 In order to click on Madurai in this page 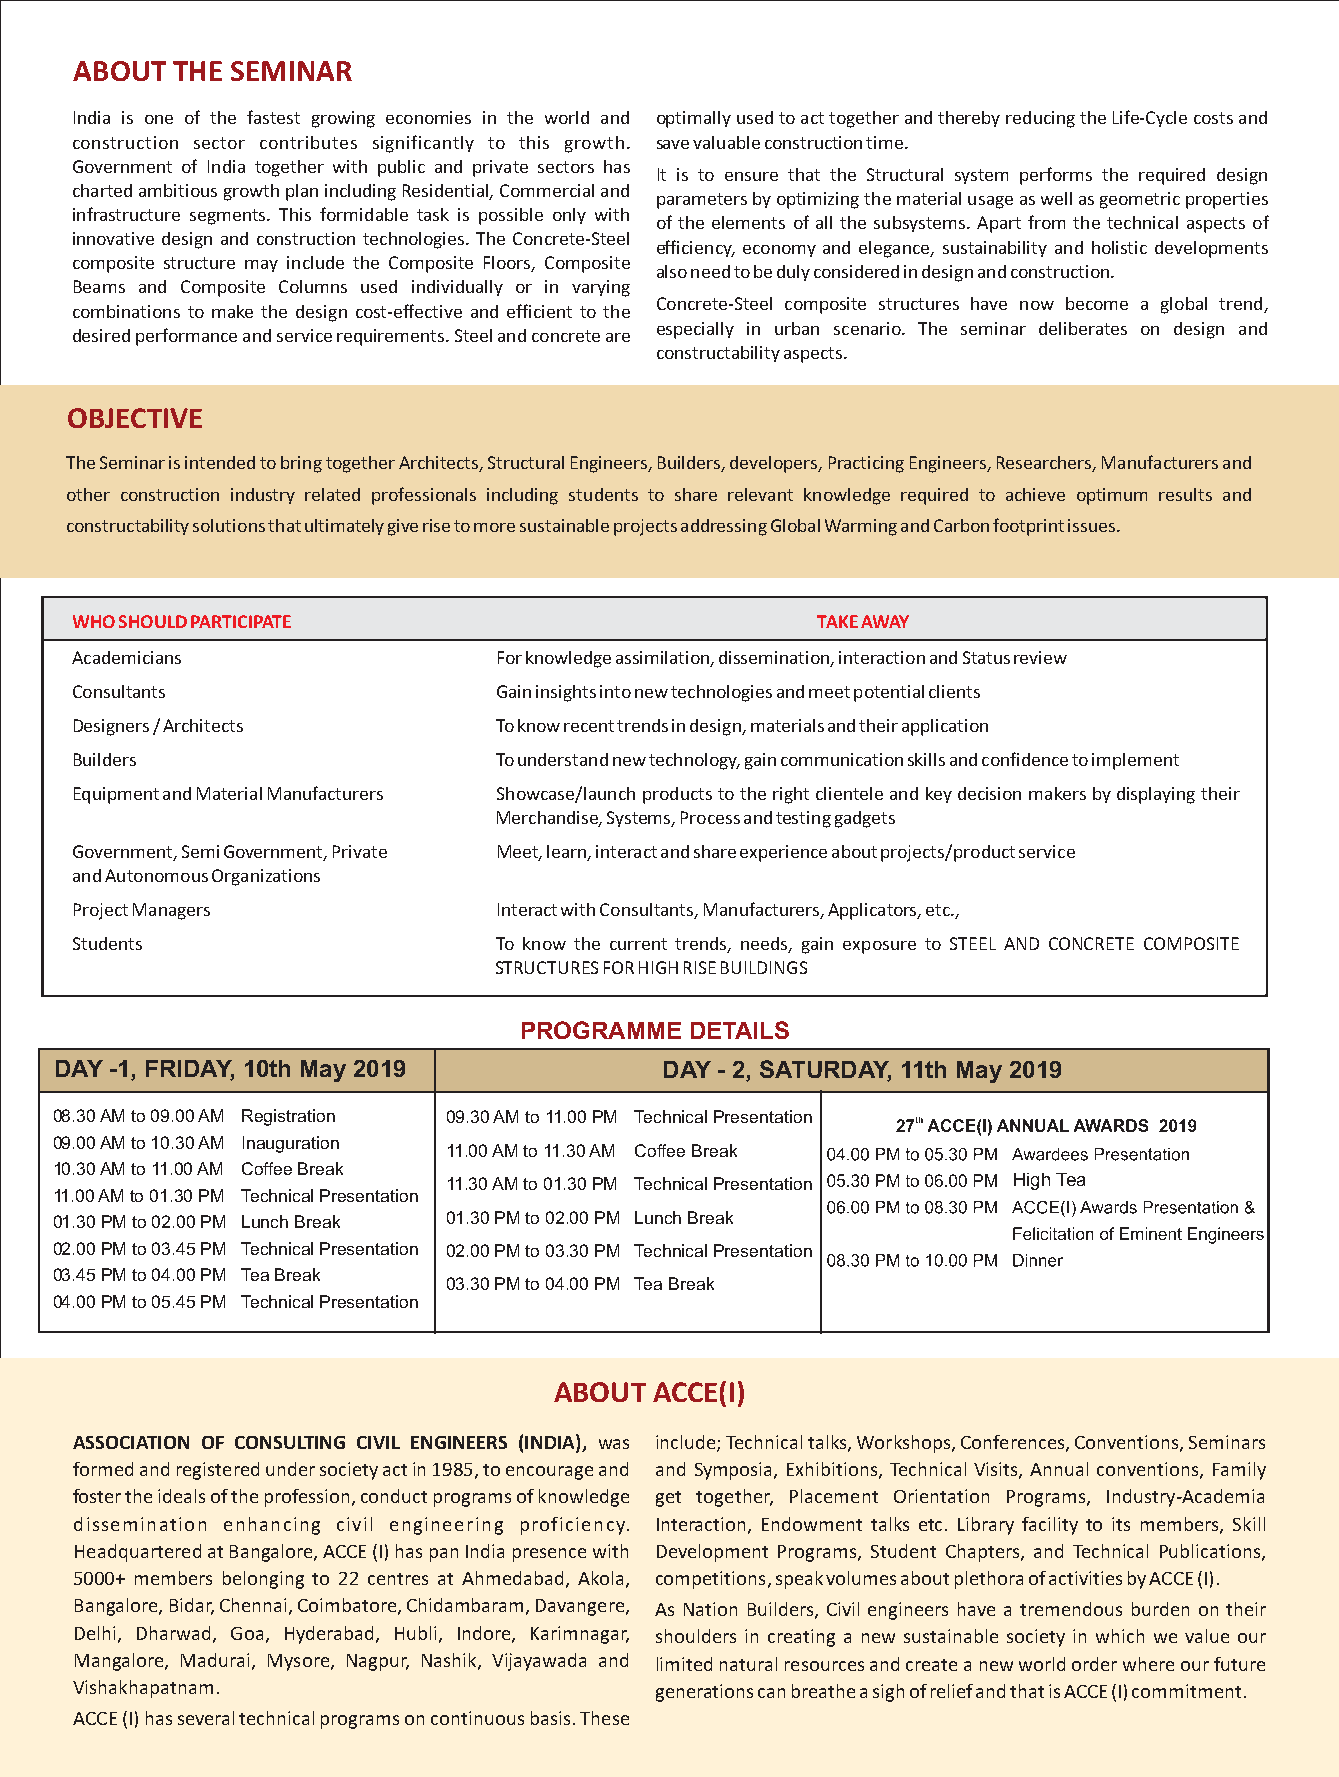, I will do `click(215, 1660)`.
